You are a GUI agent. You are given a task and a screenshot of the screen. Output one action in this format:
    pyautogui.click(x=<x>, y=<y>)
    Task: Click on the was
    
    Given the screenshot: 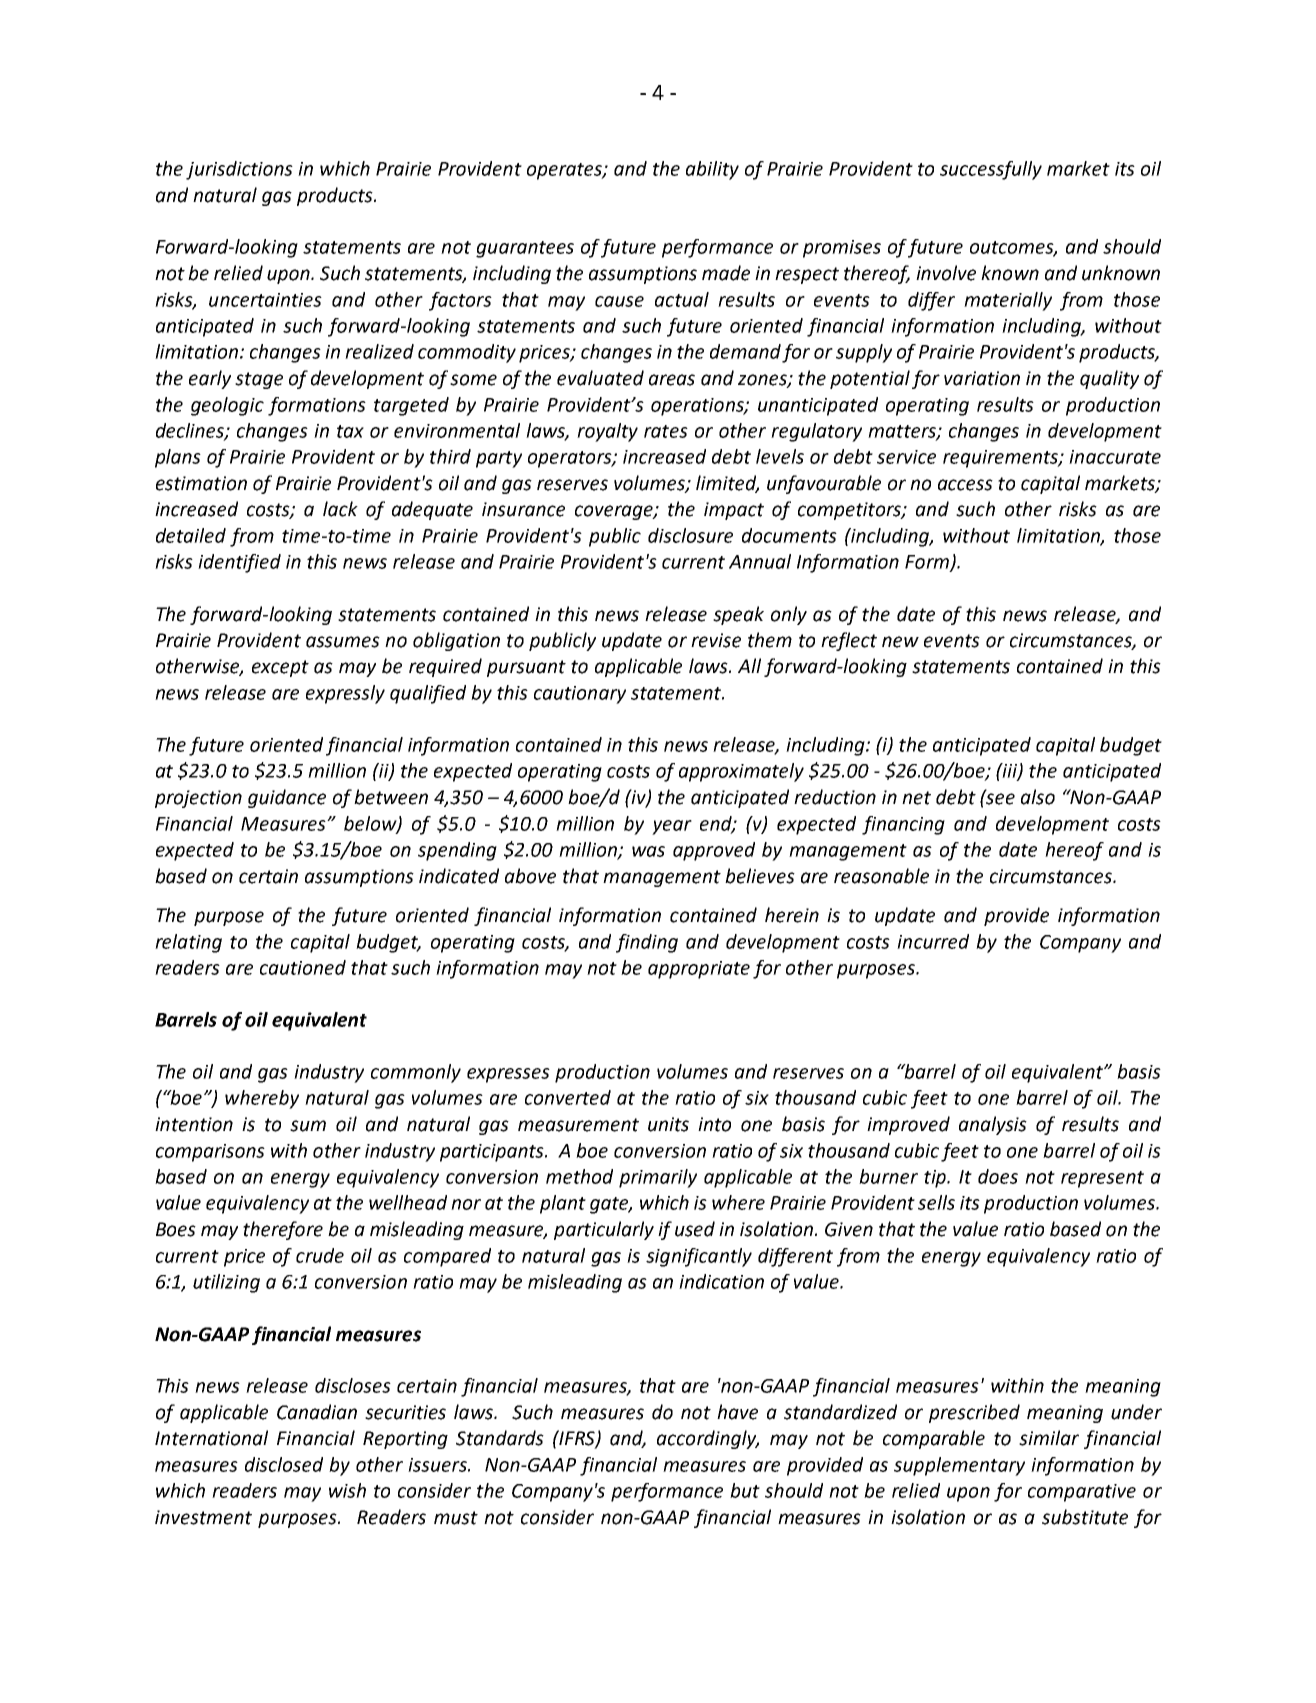 What is the action you would take?
    pyautogui.click(x=648, y=851)
